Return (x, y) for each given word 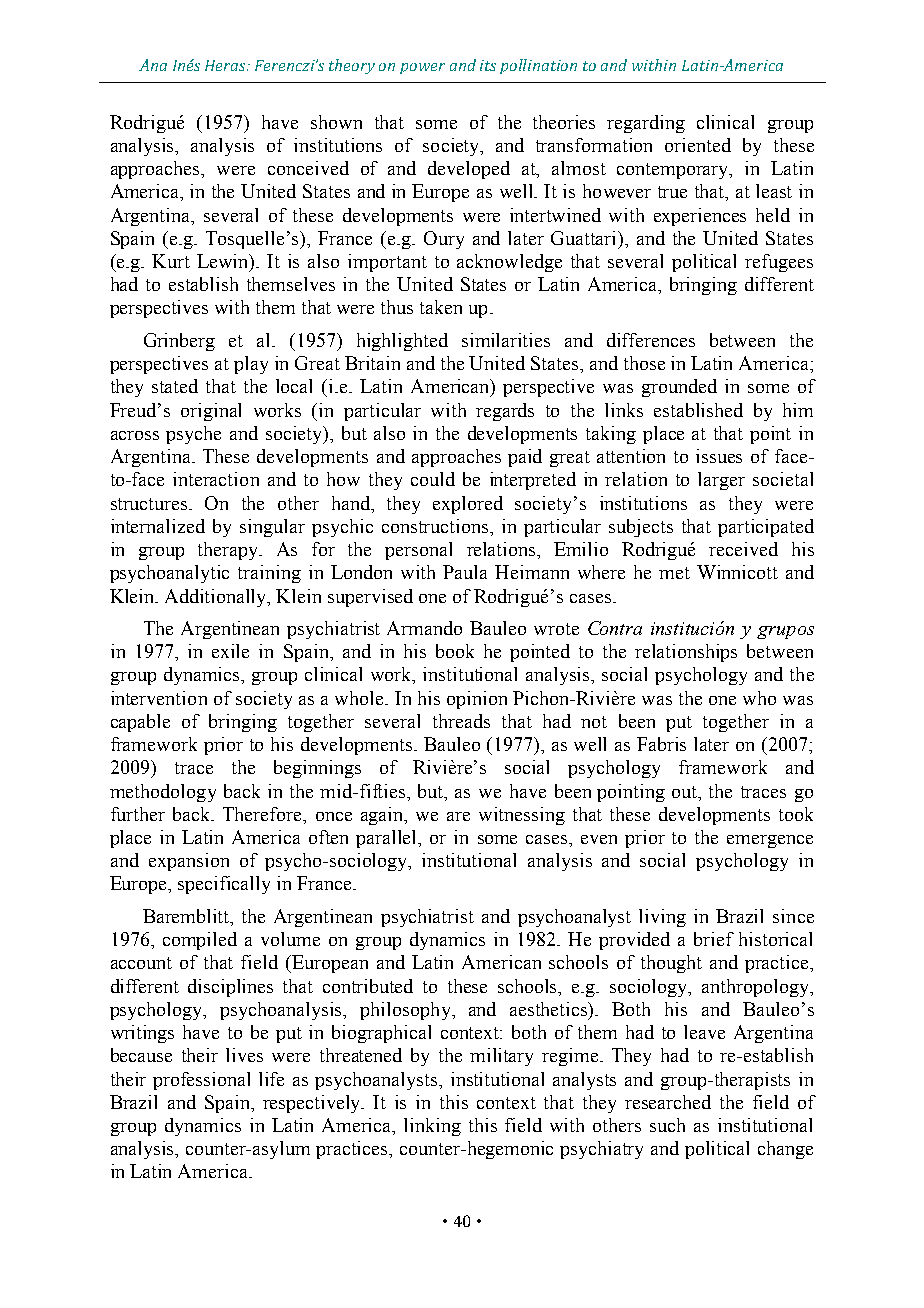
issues (719, 456)
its (488, 65)
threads (461, 721)
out (686, 792)
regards (505, 412)
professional (201, 1081)
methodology (163, 793)
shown (336, 122)
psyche (193, 435)
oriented (698, 145)
